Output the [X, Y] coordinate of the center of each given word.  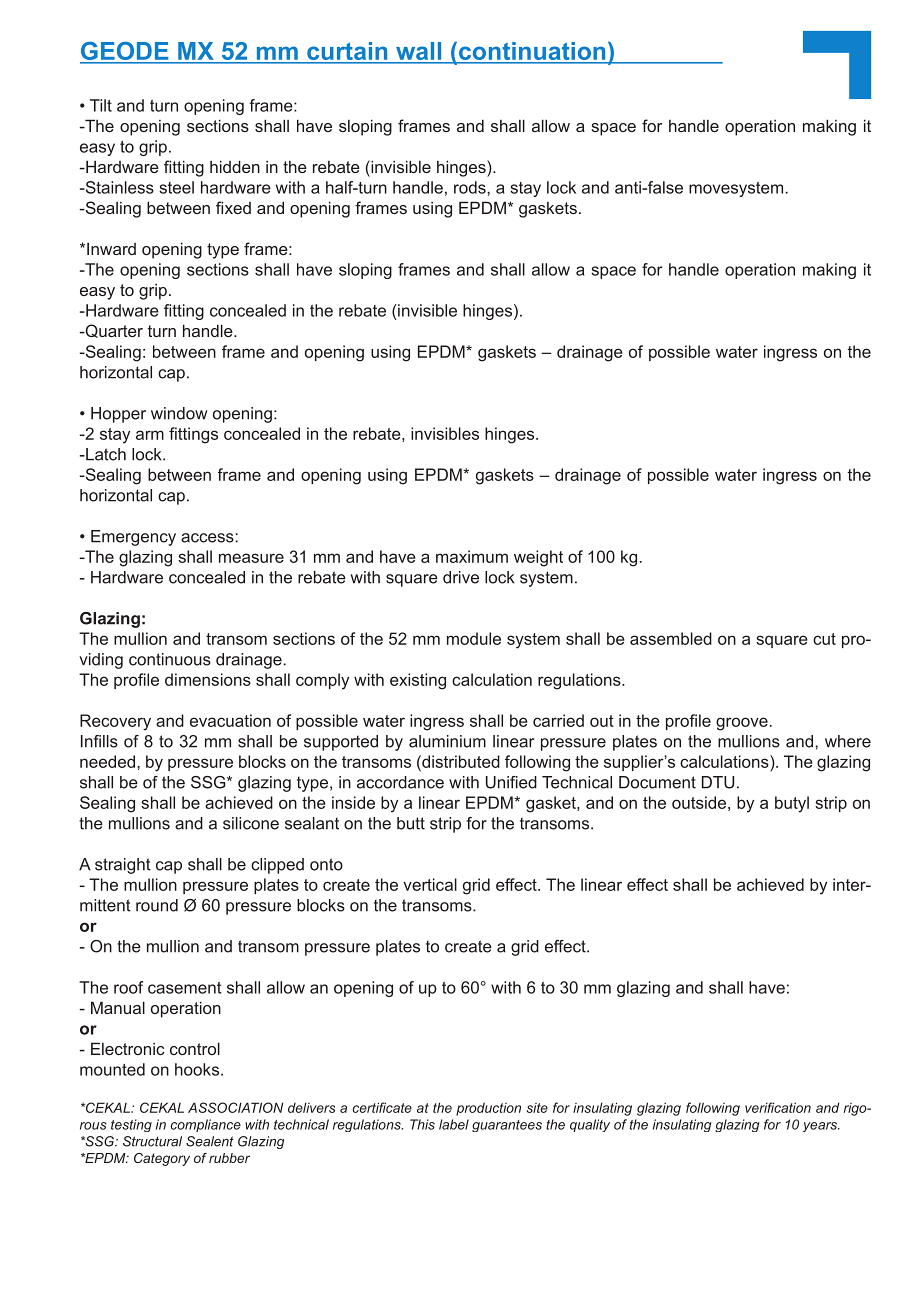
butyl [792, 804]
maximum [472, 556]
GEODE [125, 52]
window [179, 413]
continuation [532, 52]
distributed [460, 761]
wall [419, 52]
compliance [206, 1125]
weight [538, 558]
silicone [251, 823]
